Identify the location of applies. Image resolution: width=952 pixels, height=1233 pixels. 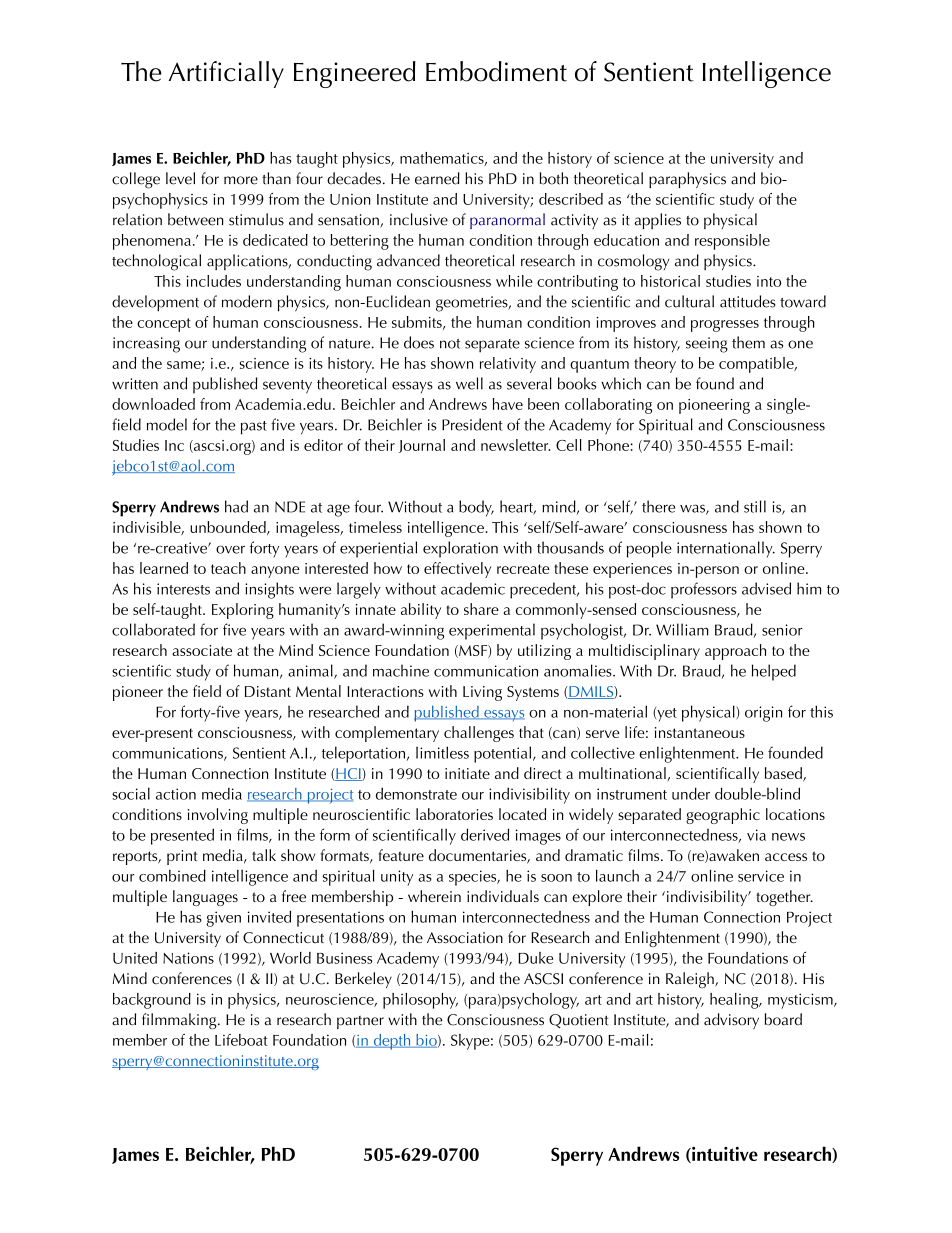
(657, 221).
